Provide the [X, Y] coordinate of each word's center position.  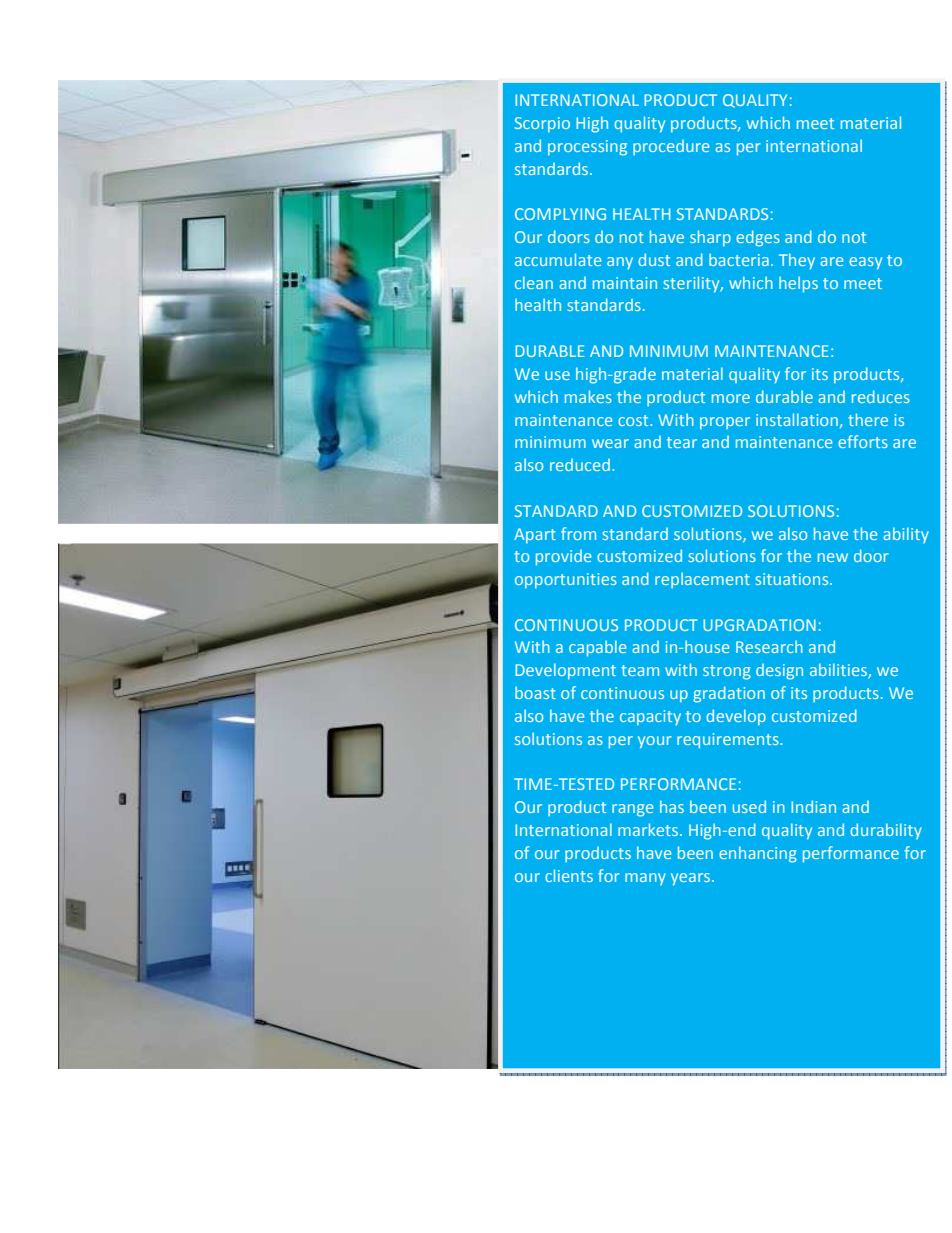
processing [587, 148]
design [779, 672]
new [833, 557]
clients [569, 875]
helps [798, 284]
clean [534, 282]
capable [597, 648]
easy [865, 263]
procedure [671, 147]
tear [682, 442]
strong [727, 672]
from [578, 533]
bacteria [739, 259]
